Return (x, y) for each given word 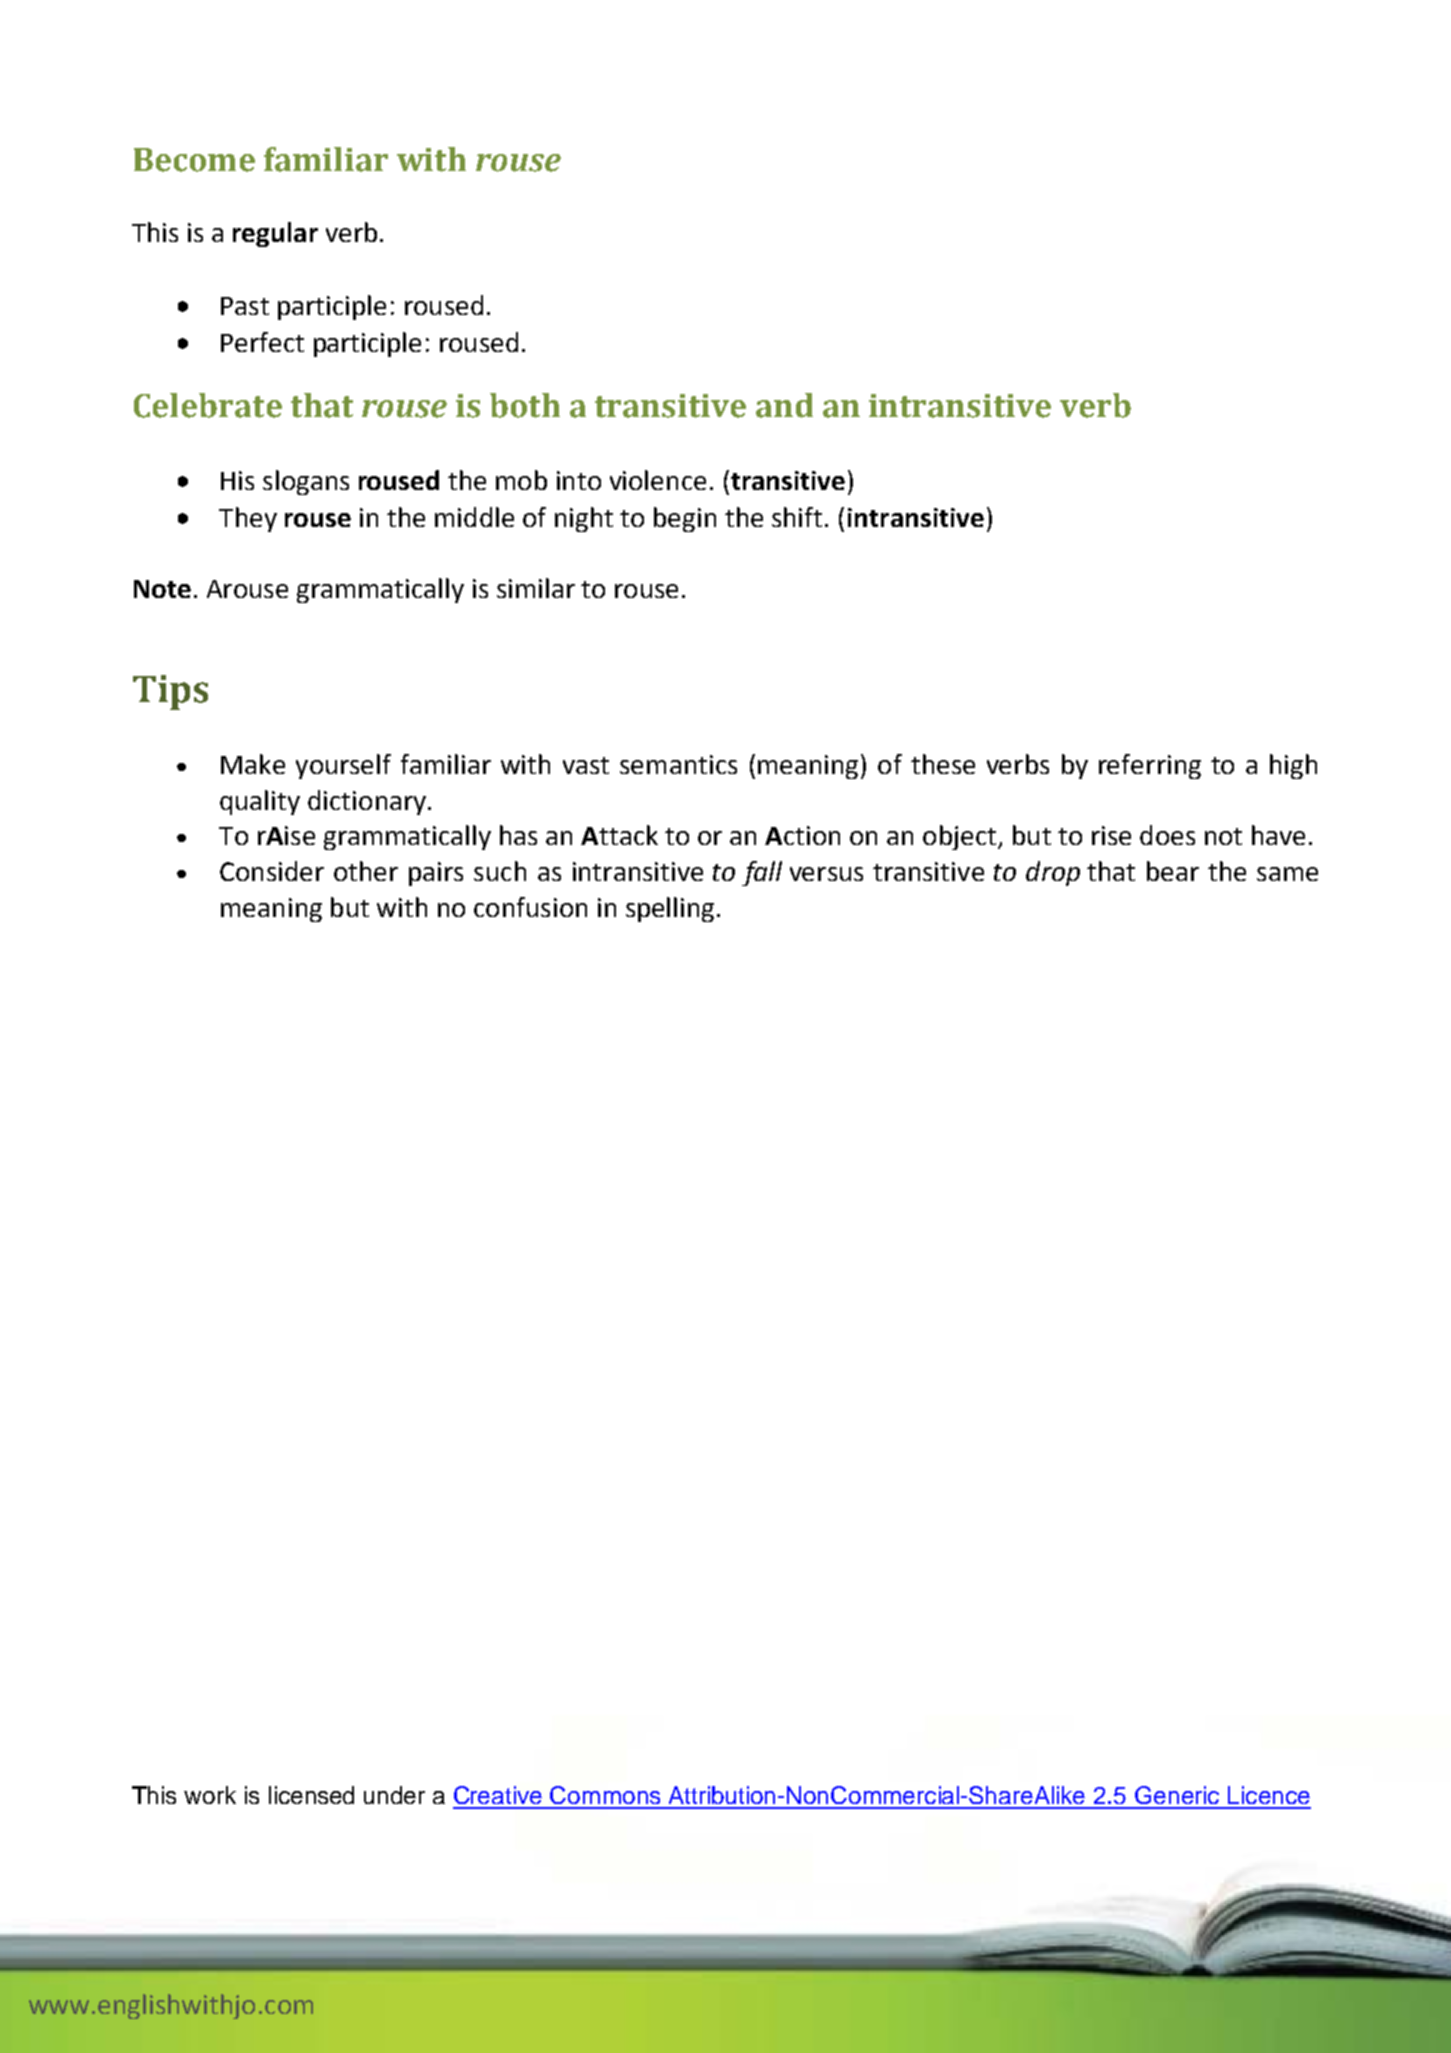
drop (1053, 873)
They (248, 519)
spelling (670, 909)
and (784, 405)
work (210, 1795)
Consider (272, 871)
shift (797, 517)
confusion (530, 907)
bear (1173, 871)
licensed (311, 1795)
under (394, 1795)
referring (1150, 766)
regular (275, 234)
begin (685, 519)
